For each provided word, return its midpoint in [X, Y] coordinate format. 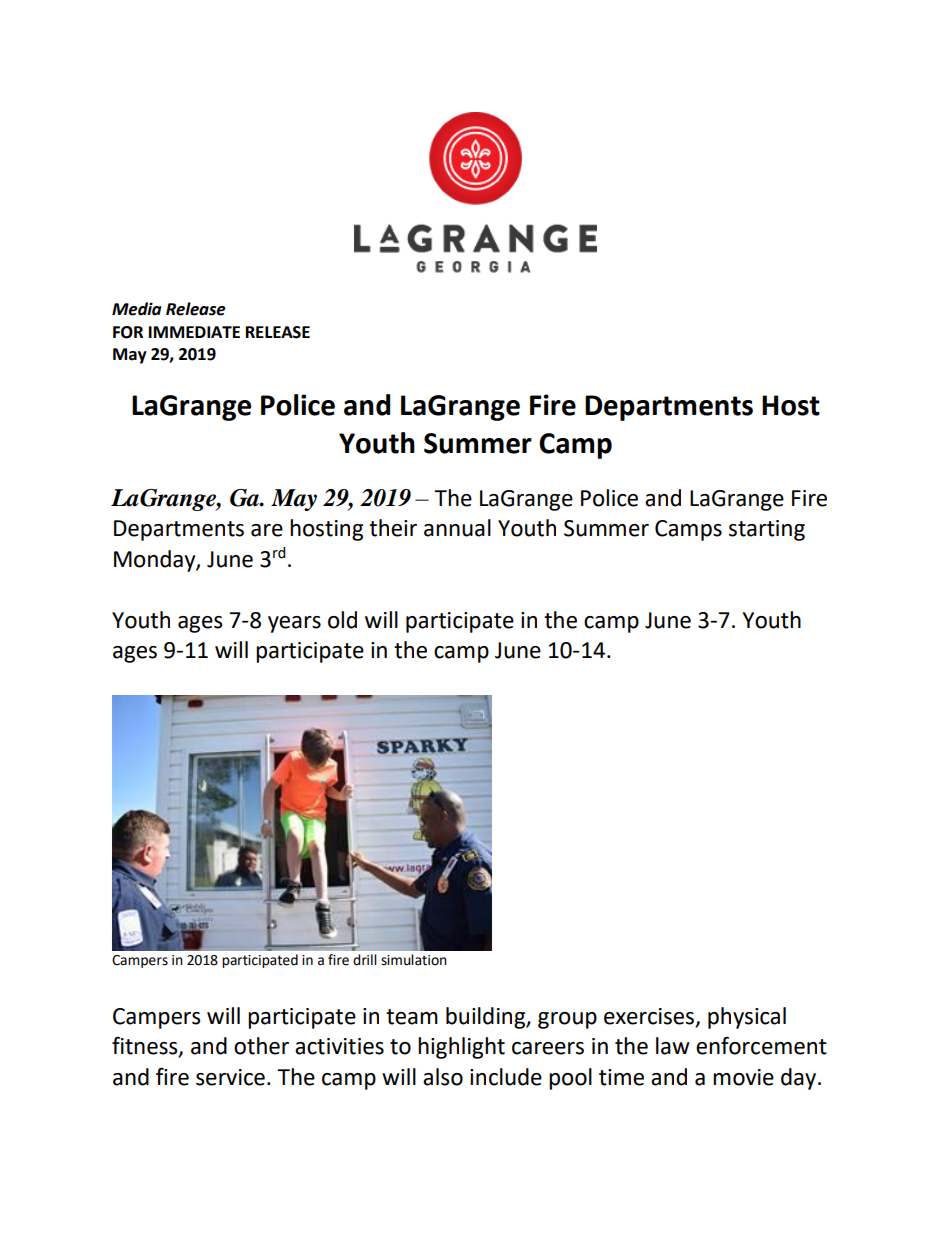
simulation [414, 960]
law [673, 1046]
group [567, 1020]
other [261, 1046]
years [294, 624]
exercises [649, 1016]
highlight [461, 1048]
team [412, 1017]
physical [747, 1018]
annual [457, 528]
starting [767, 530]
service [230, 1077]
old [342, 620]
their [393, 528]
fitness [146, 1047]
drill [365, 960]
